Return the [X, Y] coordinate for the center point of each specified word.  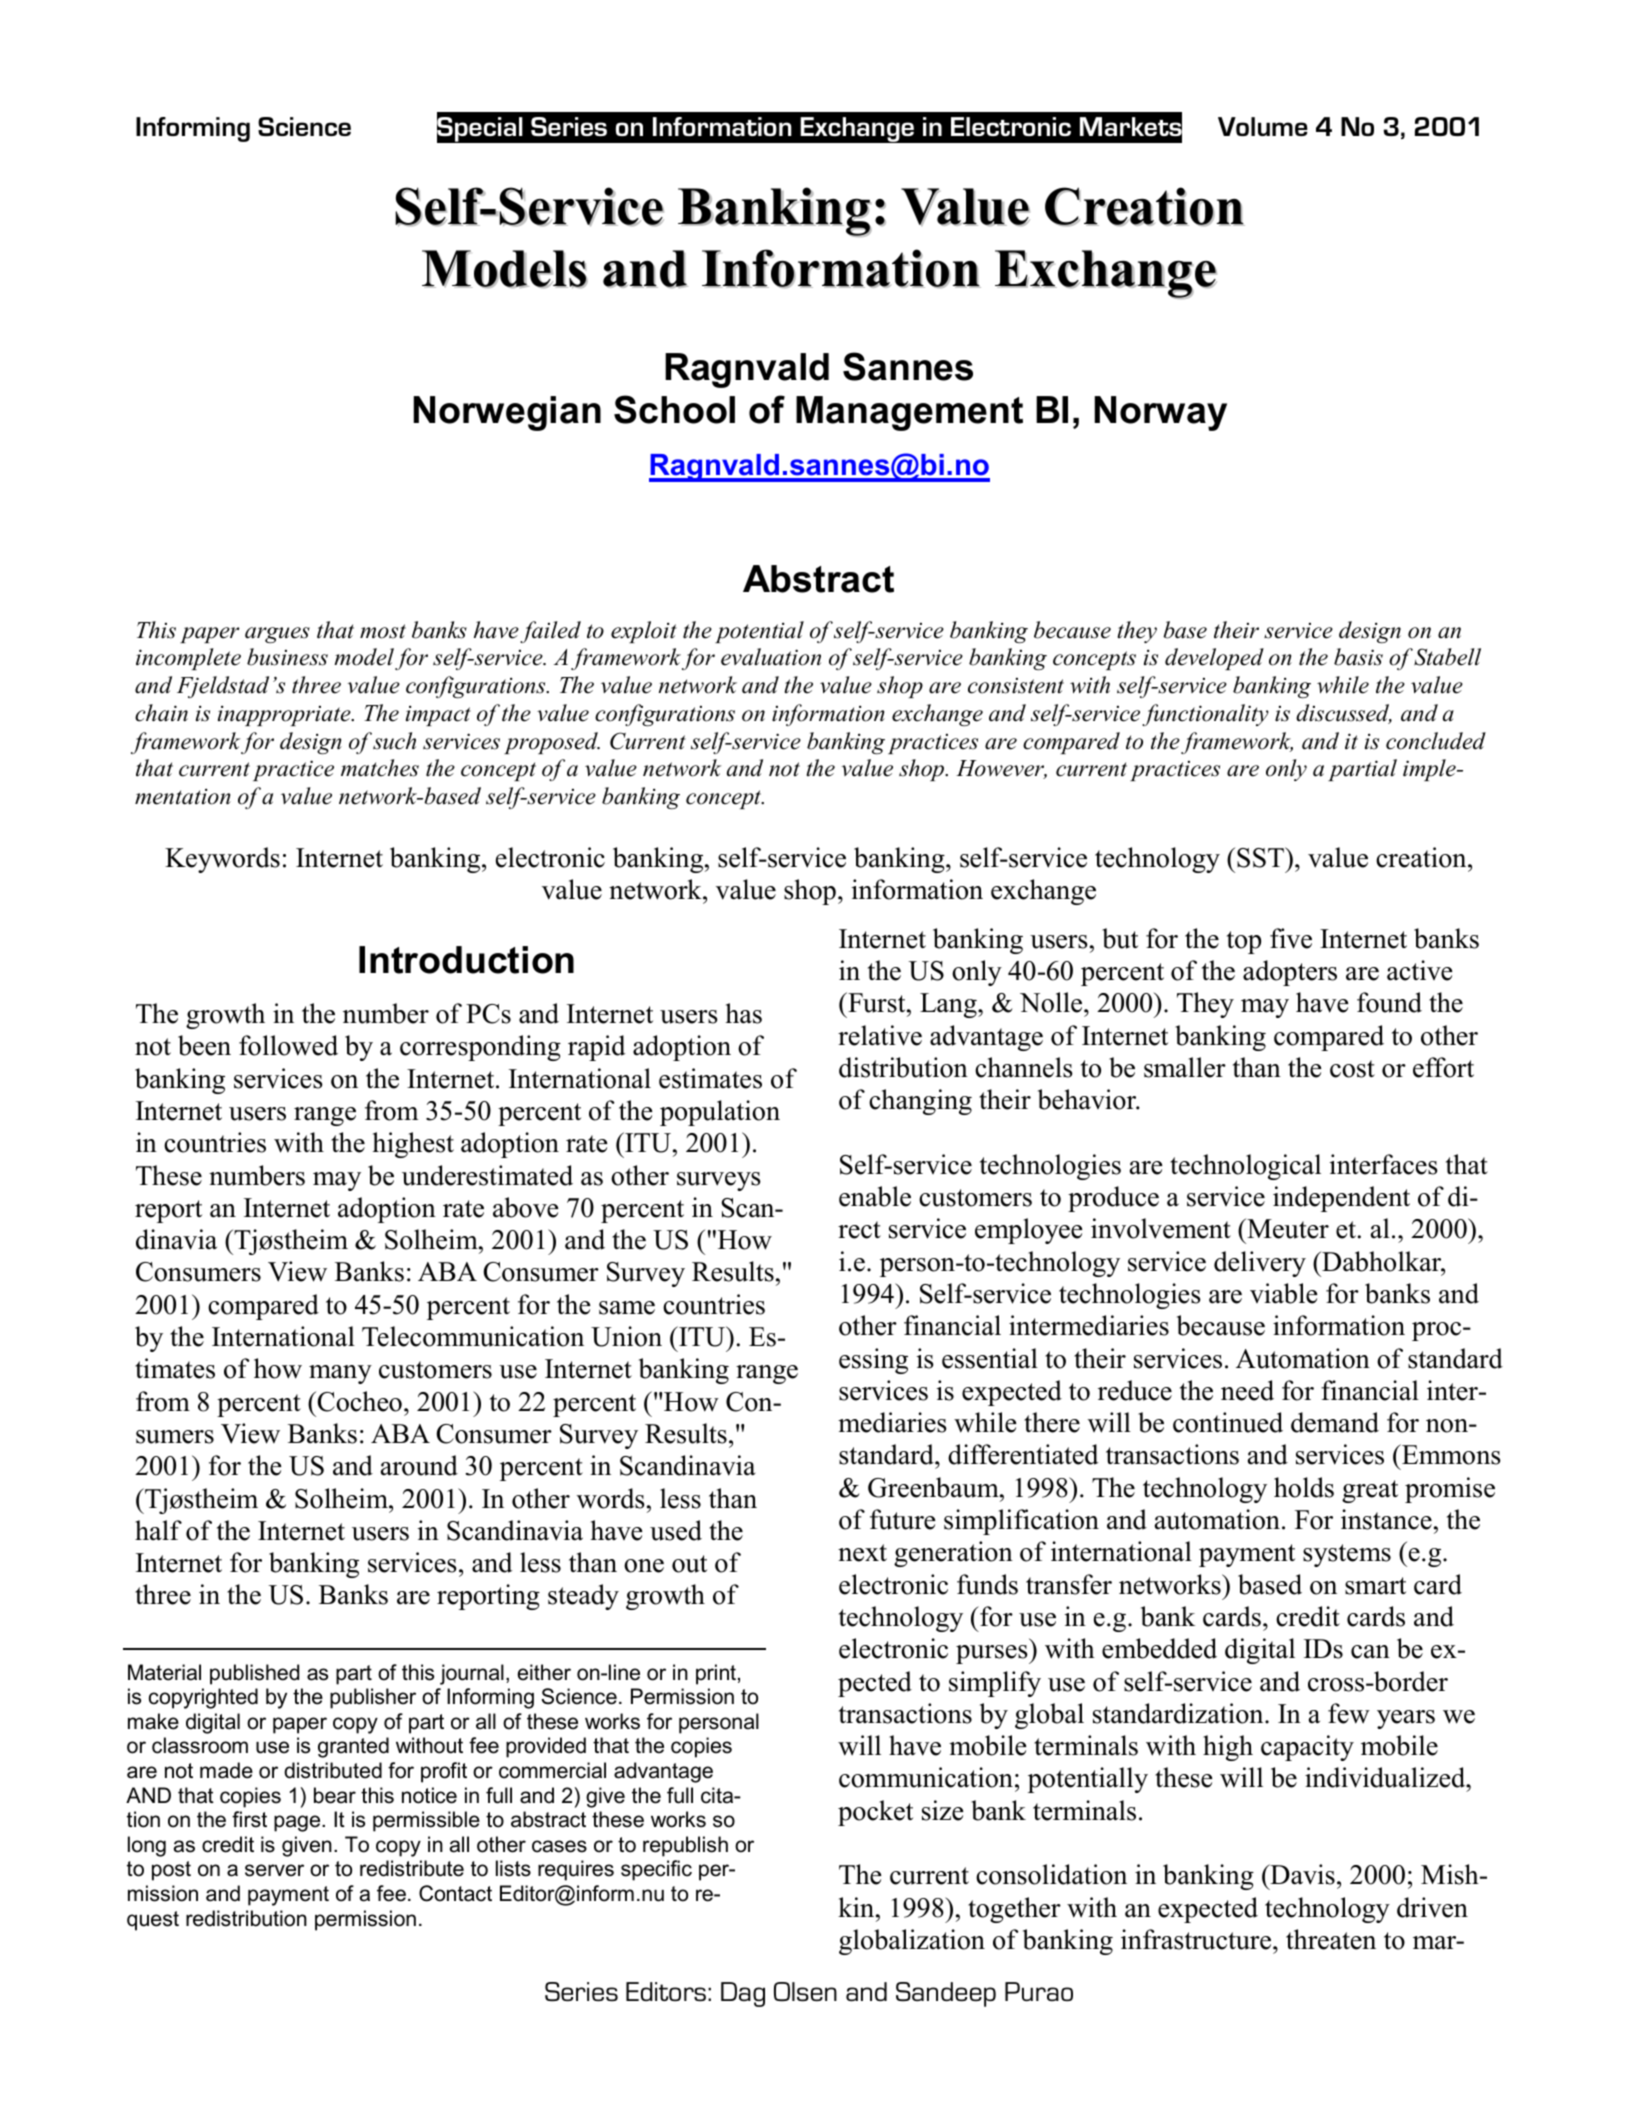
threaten [1331, 1939]
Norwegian [507, 413]
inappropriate [285, 715]
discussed [1344, 714]
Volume [1263, 126]
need [1247, 1390]
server [274, 1870]
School [674, 409]
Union [626, 1336]
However [1001, 769]
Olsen [805, 1991]
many [340, 1374]
